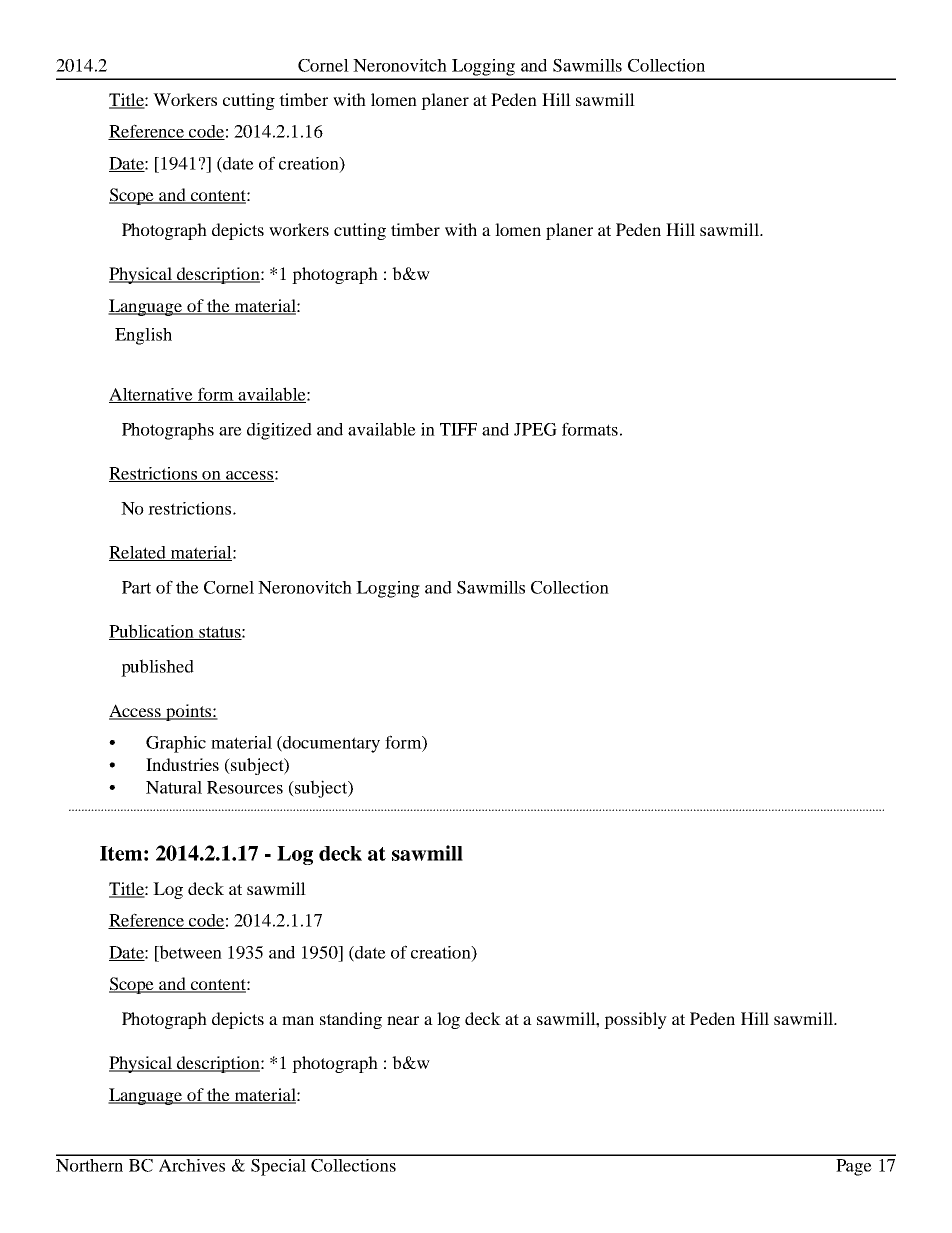  I want to click on English, so click(143, 336).
